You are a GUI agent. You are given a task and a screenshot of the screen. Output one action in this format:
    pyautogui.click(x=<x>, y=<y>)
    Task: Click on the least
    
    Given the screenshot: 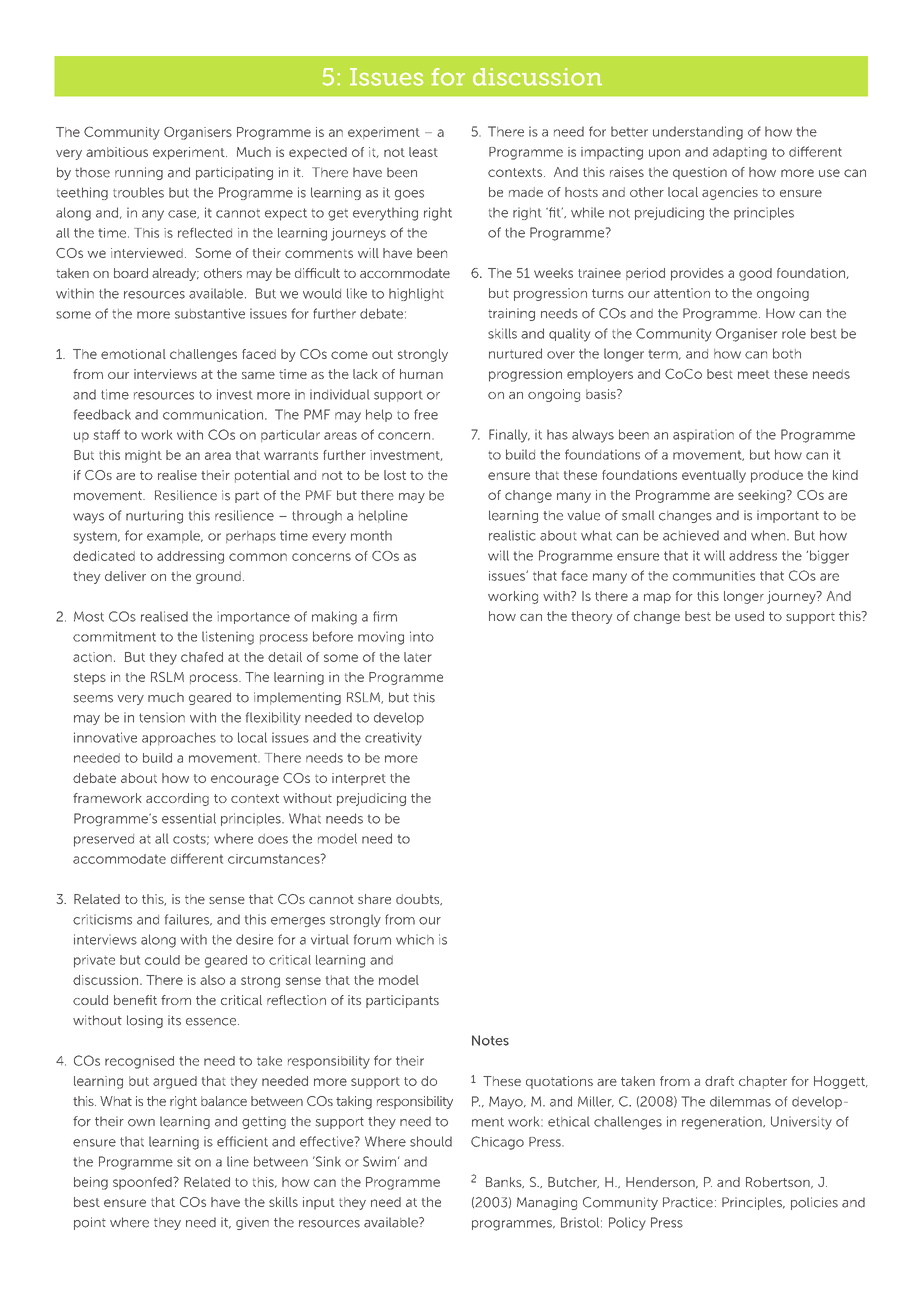 What is the action you would take?
    pyautogui.click(x=423, y=152)
